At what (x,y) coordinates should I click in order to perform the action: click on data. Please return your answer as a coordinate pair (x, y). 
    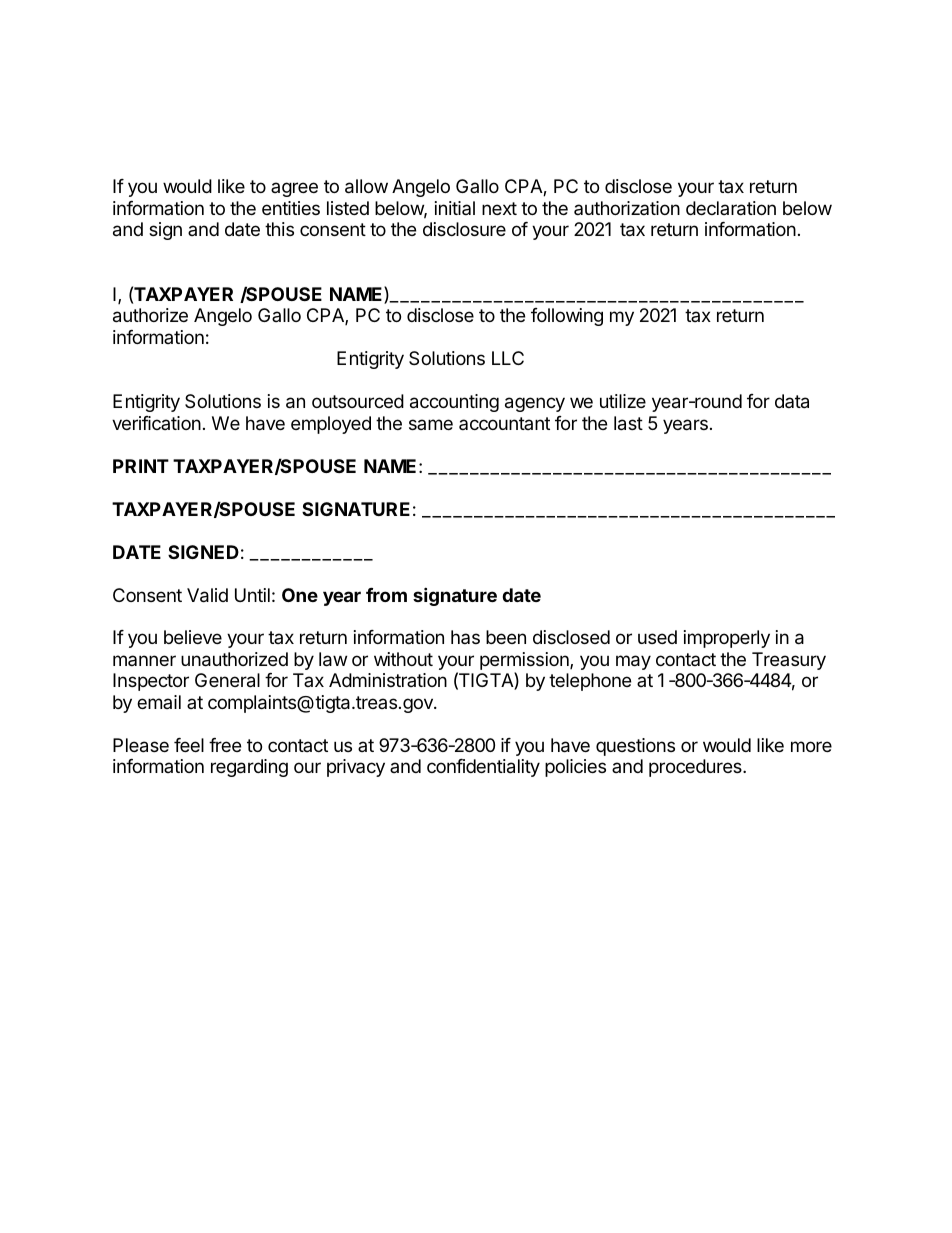
    Looking at the image, I should click on (792, 401).
